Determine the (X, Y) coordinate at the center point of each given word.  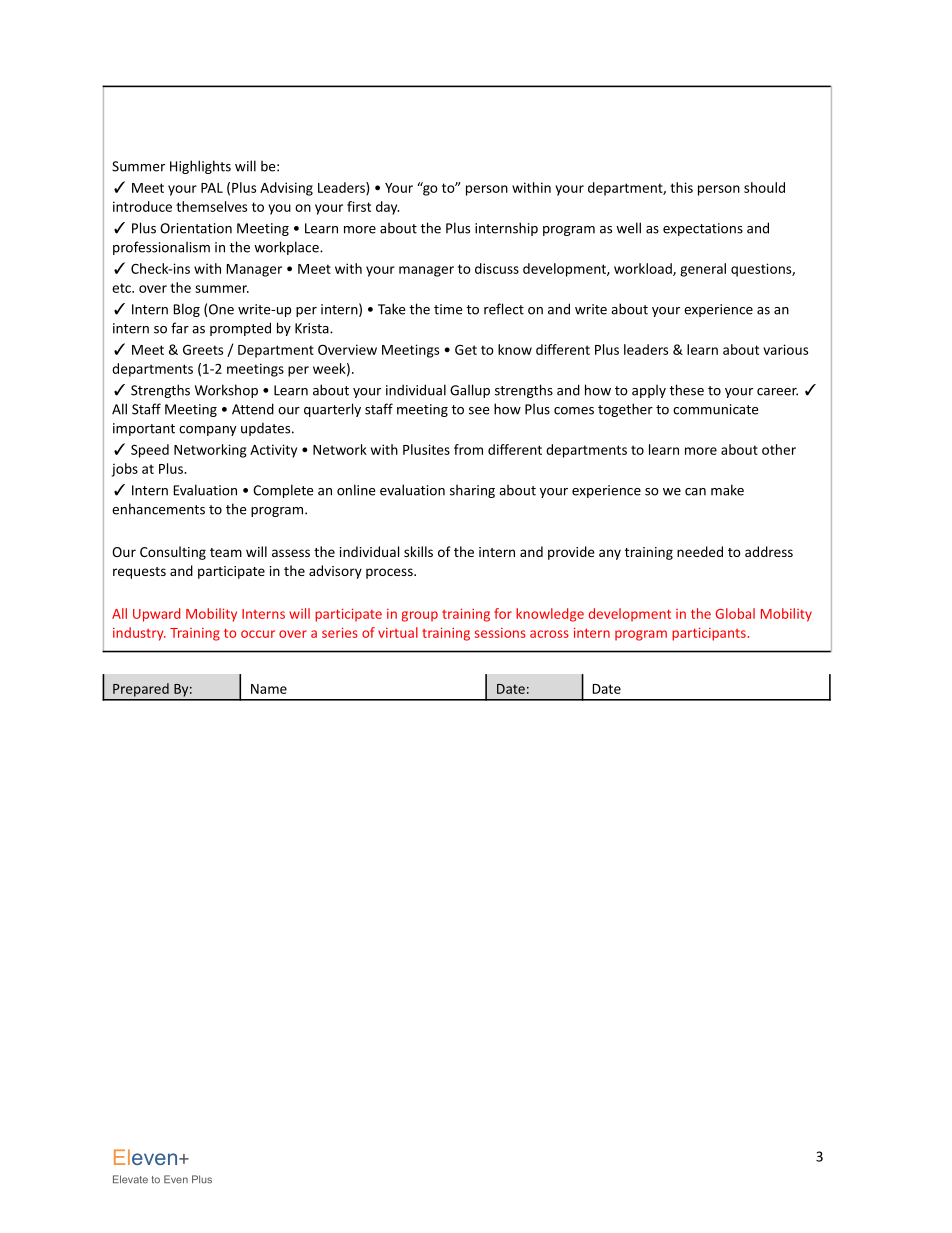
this (681, 187)
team (226, 552)
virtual (398, 632)
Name (269, 689)
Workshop (226, 391)
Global (735, 613)
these (686, 390)
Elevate (130, 1179)
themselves (211, 206)
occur (258, 634)
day (387, 208)
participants (709, 634)
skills (418, 551)
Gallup (470, 391)
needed (700, 551)
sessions (500, 633)
